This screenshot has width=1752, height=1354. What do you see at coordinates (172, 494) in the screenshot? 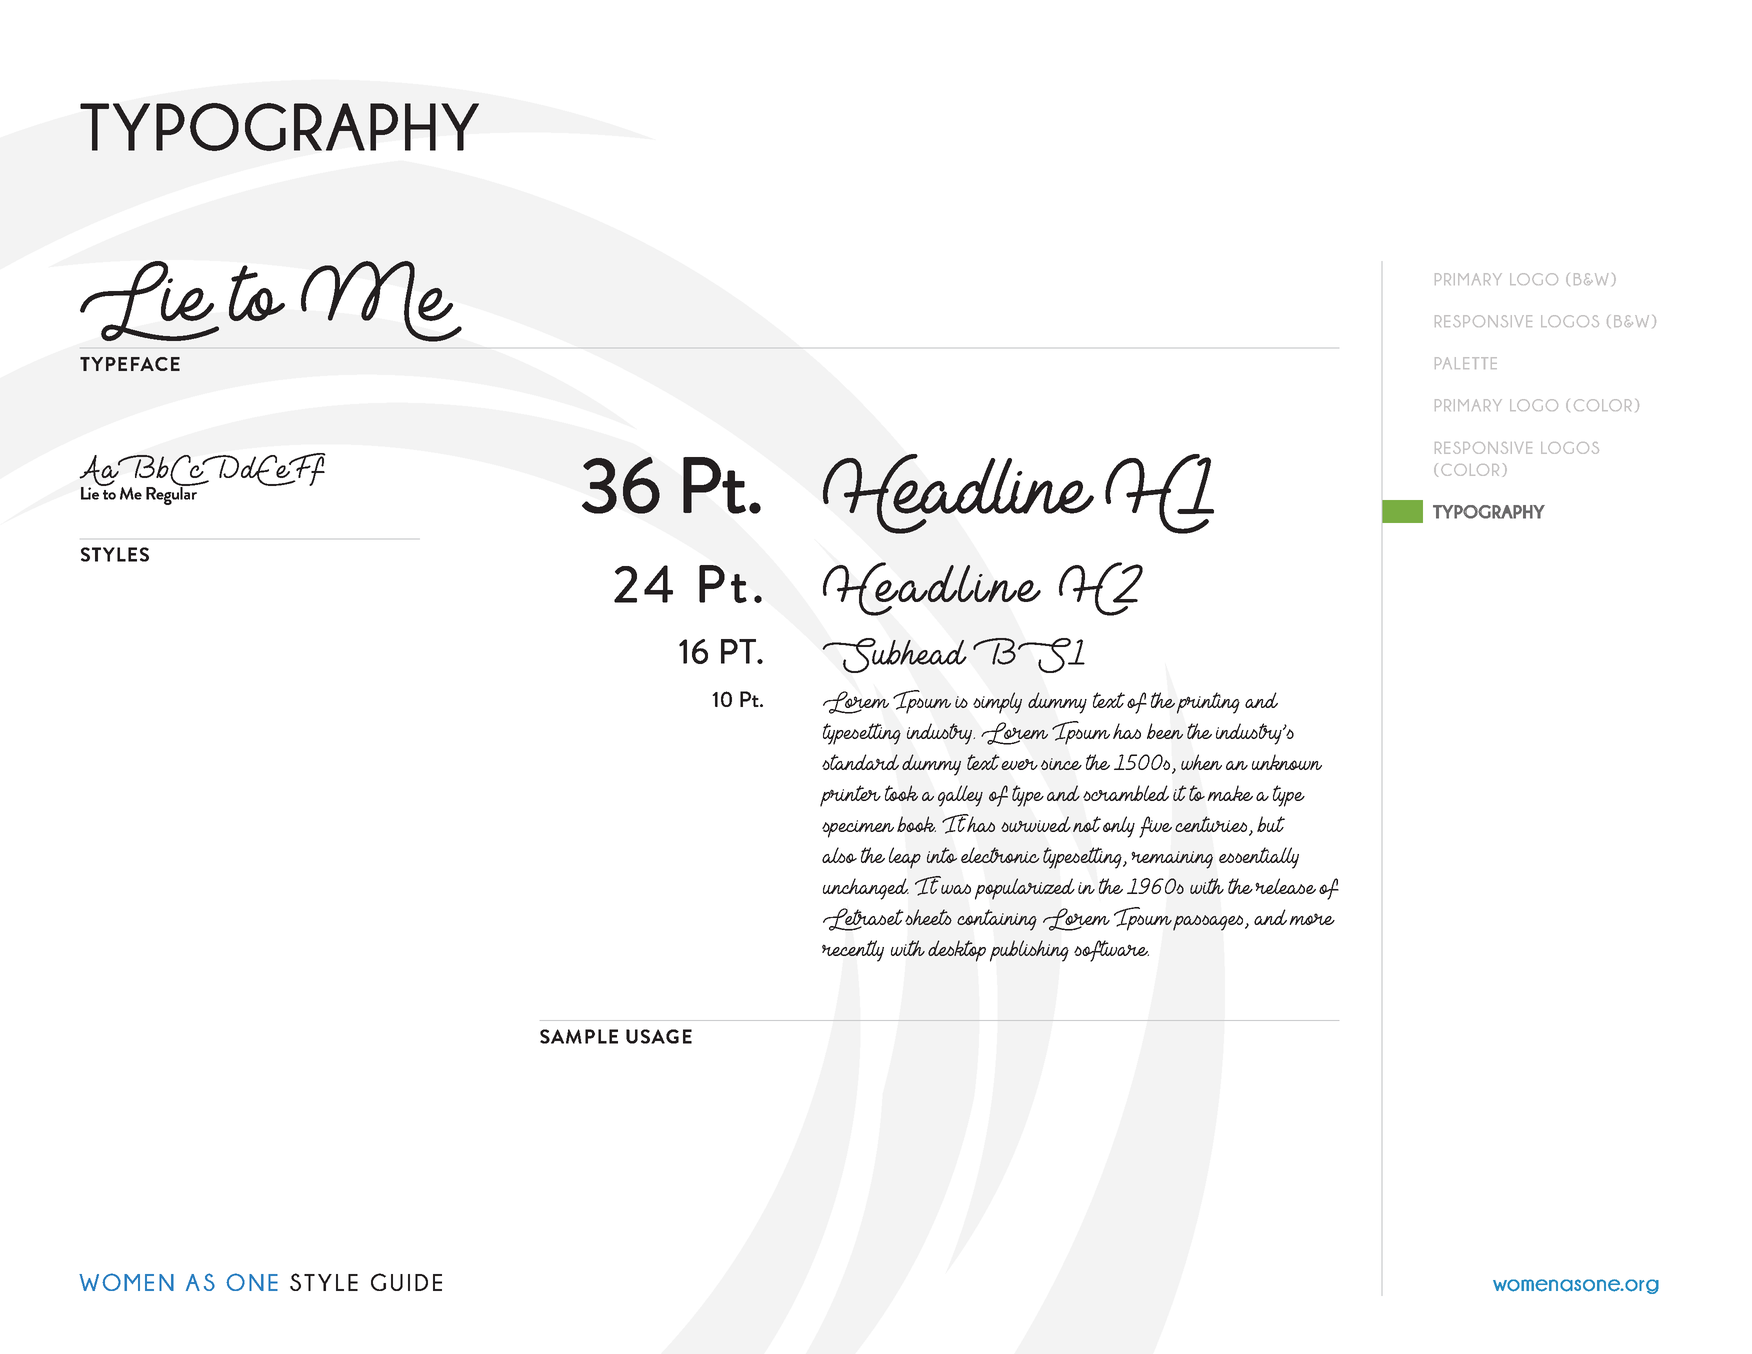
I see `Regular` at bounding box center [172, 494].
